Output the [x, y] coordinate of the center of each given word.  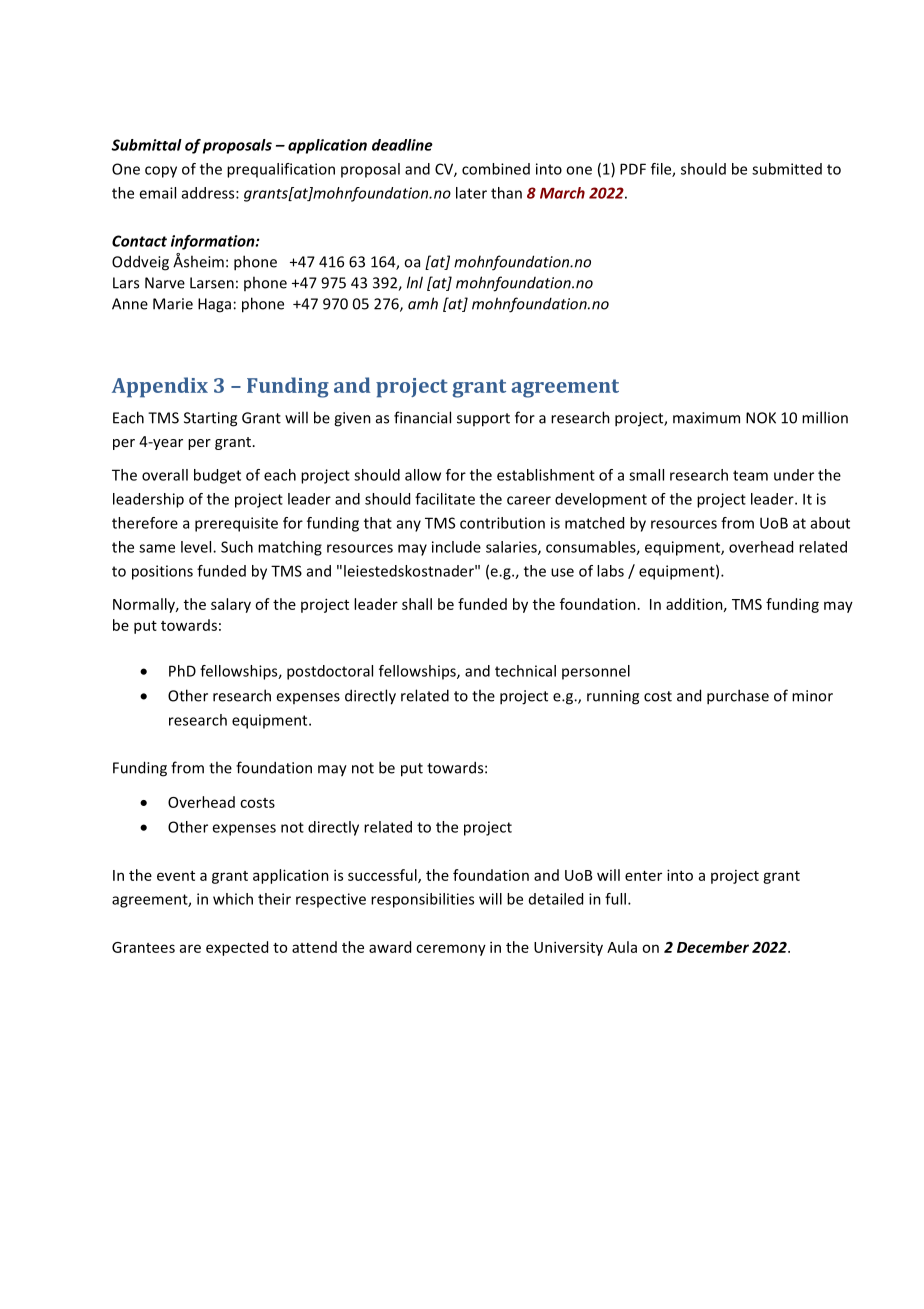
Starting [210, 419]
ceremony [451, 950]
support [483, 420]
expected [237, 948]
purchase [738, 697]
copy [161, 172]
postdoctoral [330, 672]
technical [525, 671]
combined [496, 169]
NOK [761, 418]
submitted [787, 169]
